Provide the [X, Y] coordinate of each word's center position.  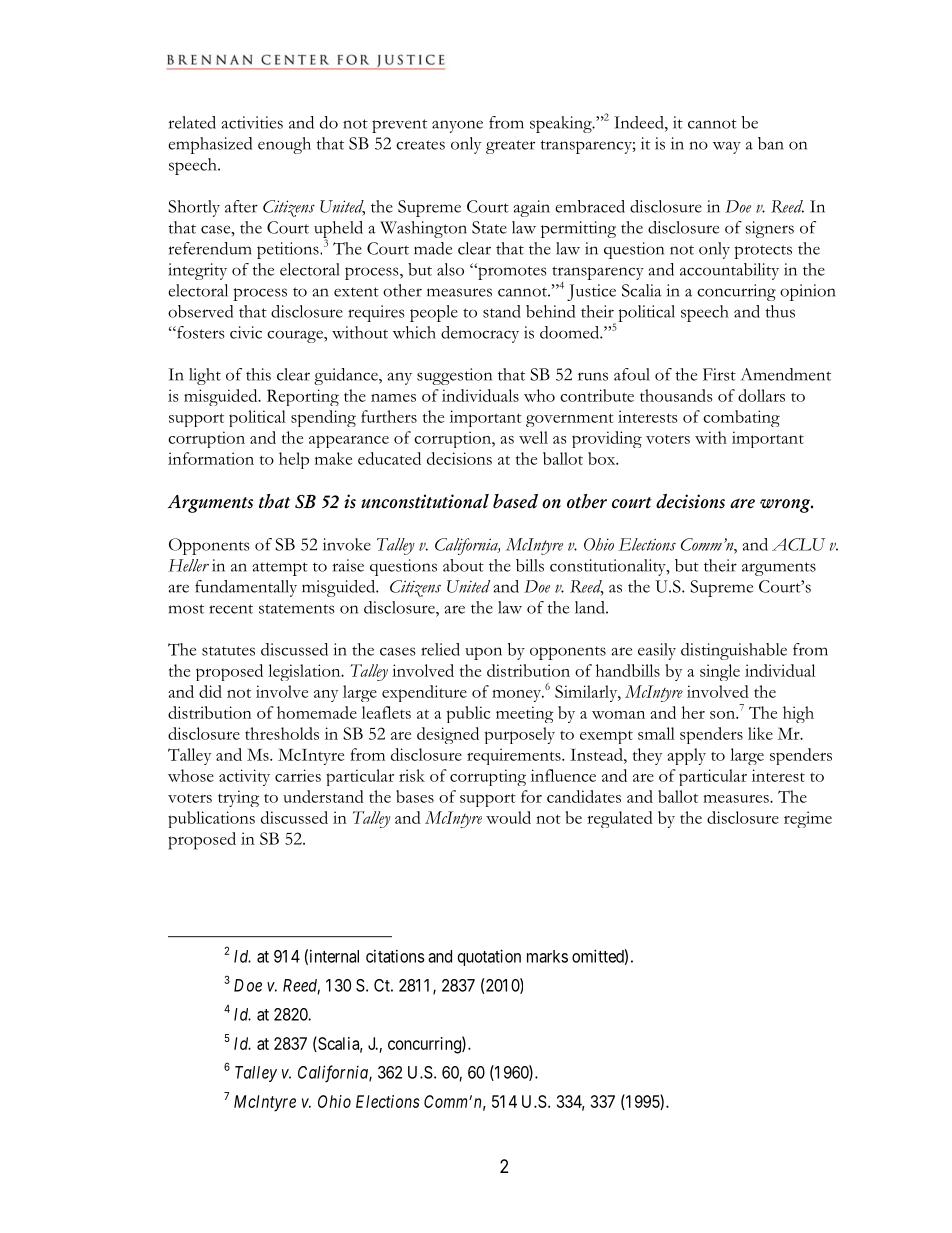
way [727, 148]
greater [510, 147]
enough [284, 145]
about [463, 565]
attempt [280, 569]
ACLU [798, 544]
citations [395, 956]
